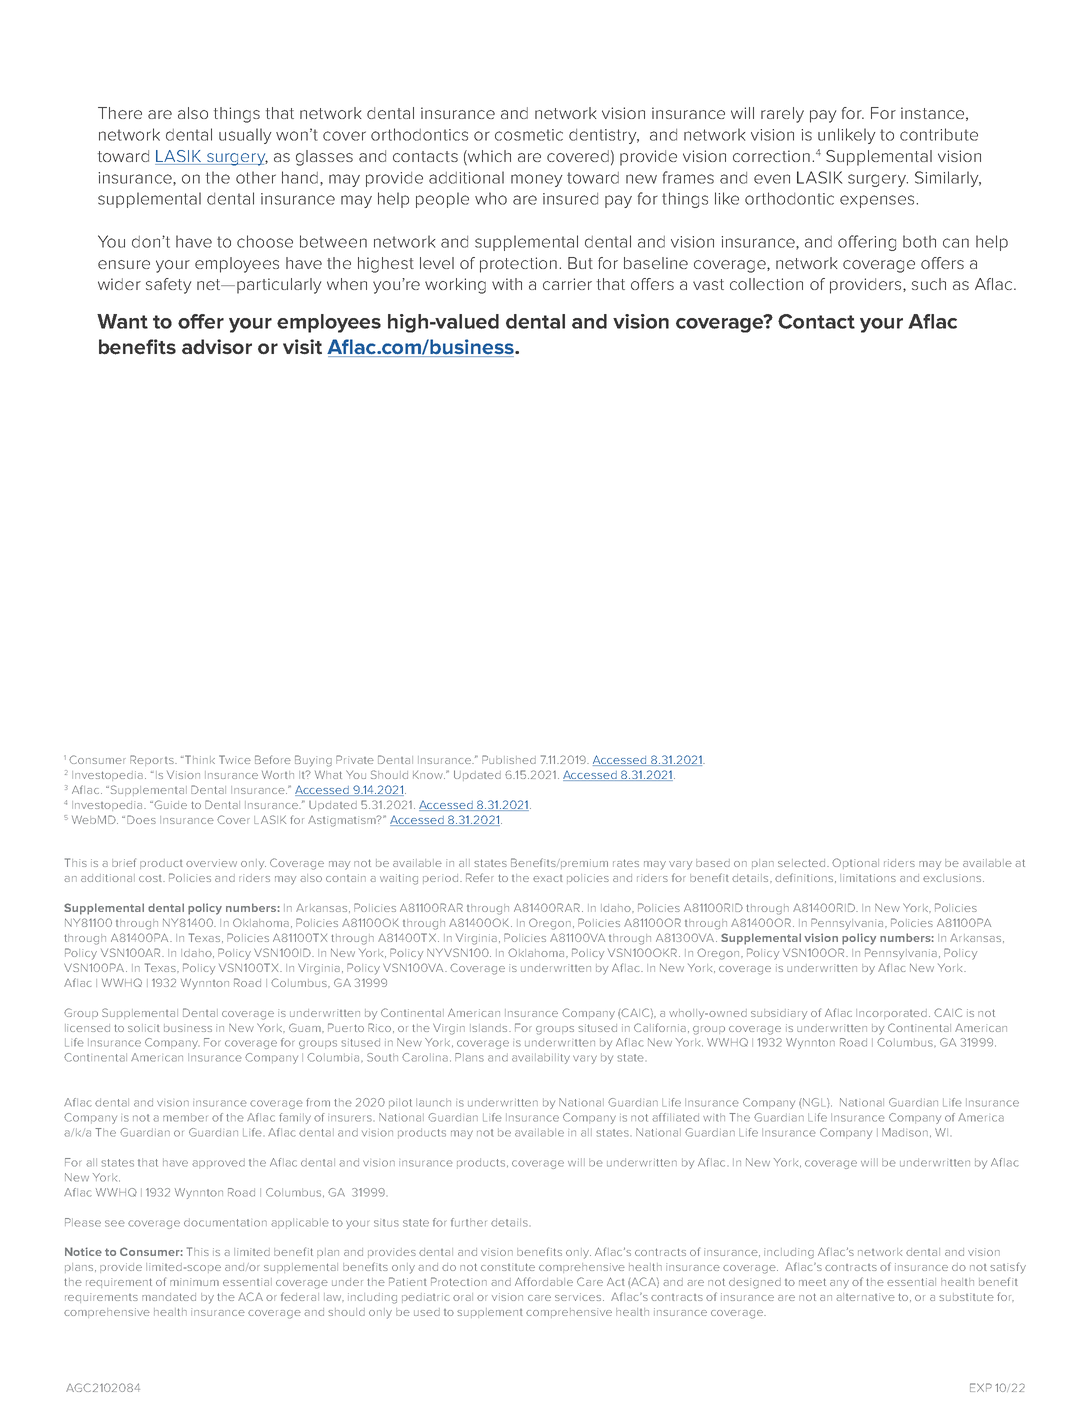 The height and width of the page is (1411, 1090). Describe the element at coordinates (235, 759) in the page. I see `Twice` at that location.
